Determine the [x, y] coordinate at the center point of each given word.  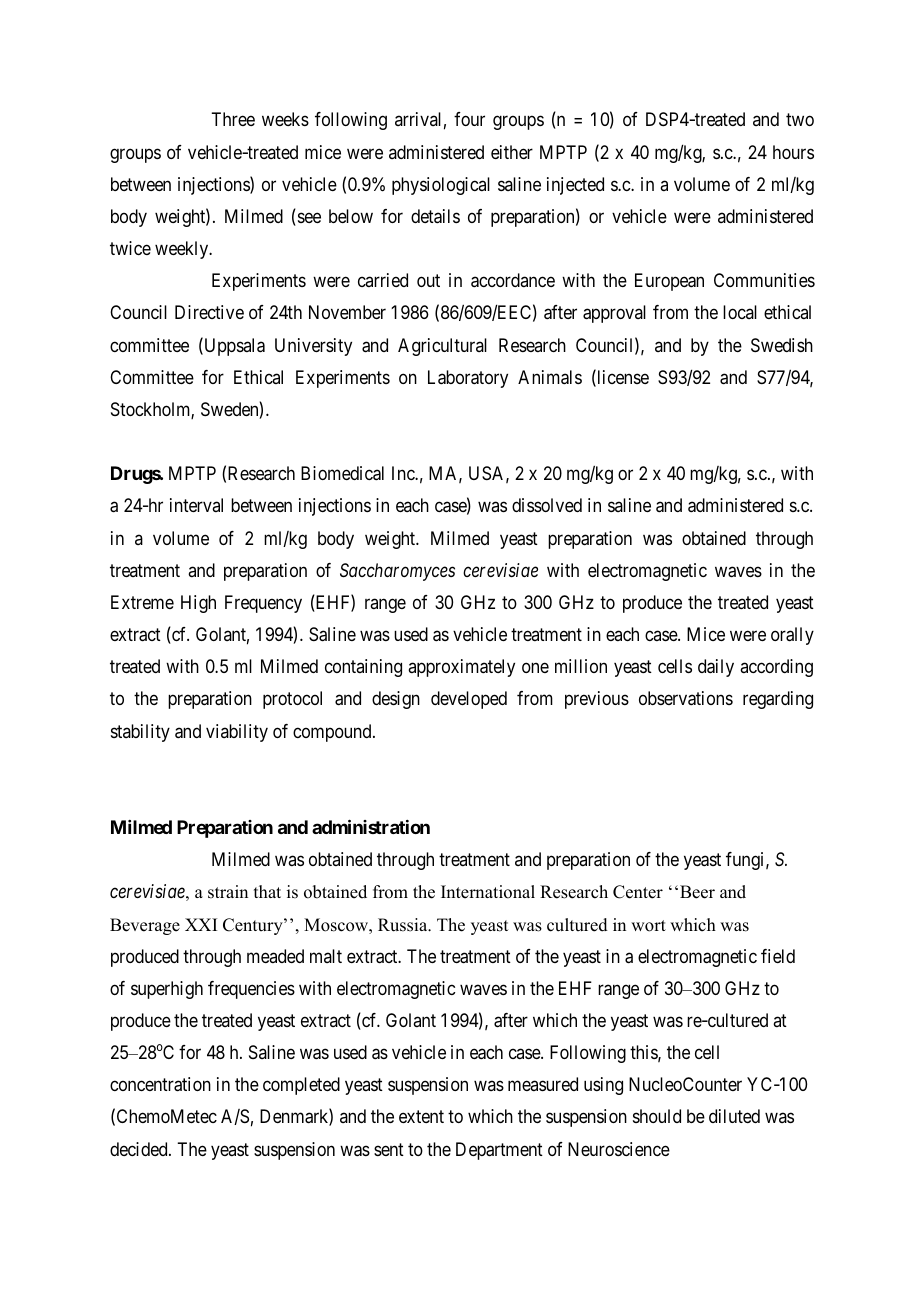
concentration [160, 1084]
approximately [461, 668]
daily [716, 668]
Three [233, 119]
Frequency [263, 604]
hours [793, 152]
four [469, 119]
